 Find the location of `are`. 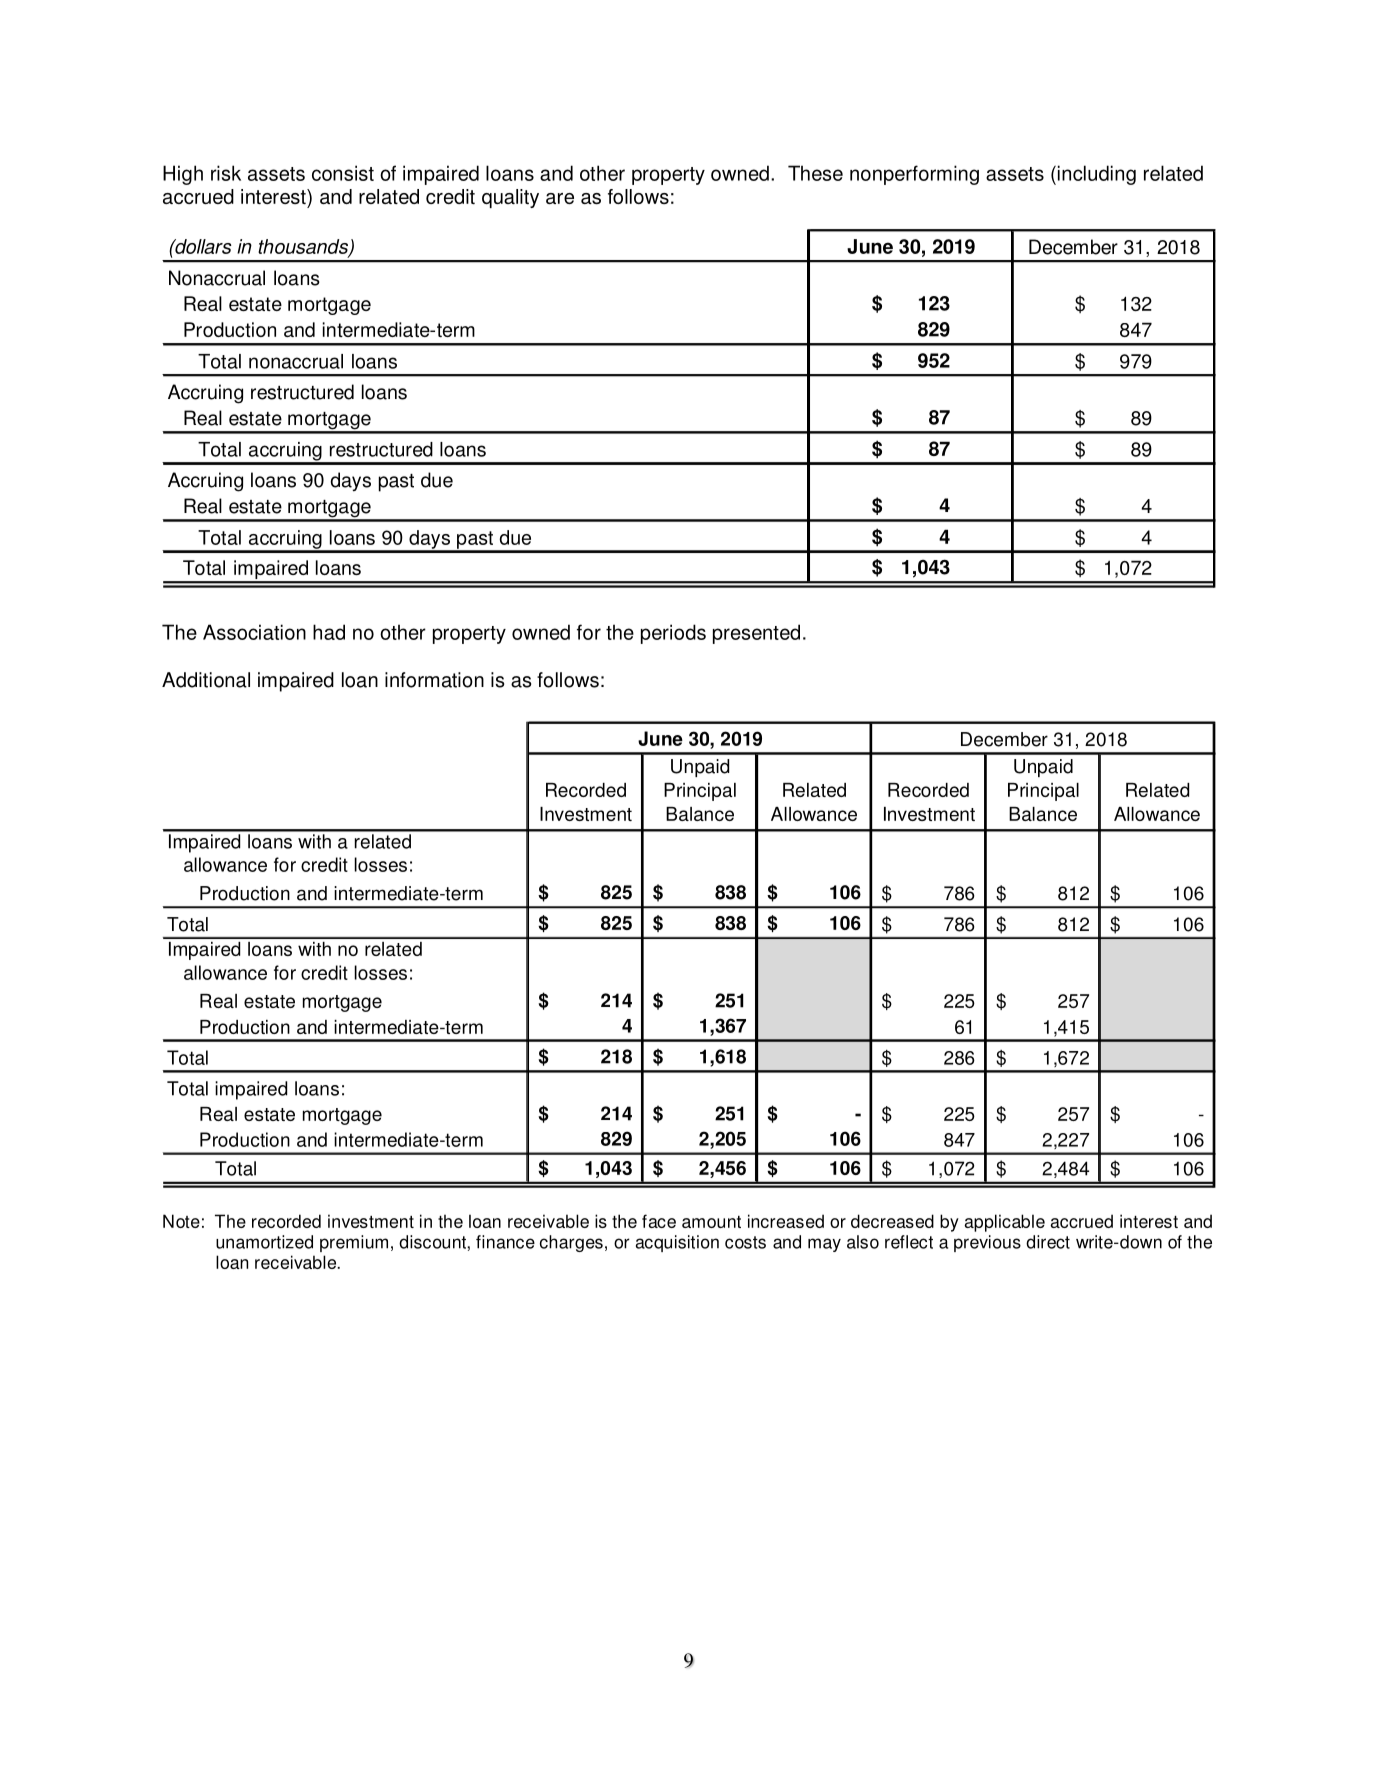

are is located at coordinates (560, 198).
